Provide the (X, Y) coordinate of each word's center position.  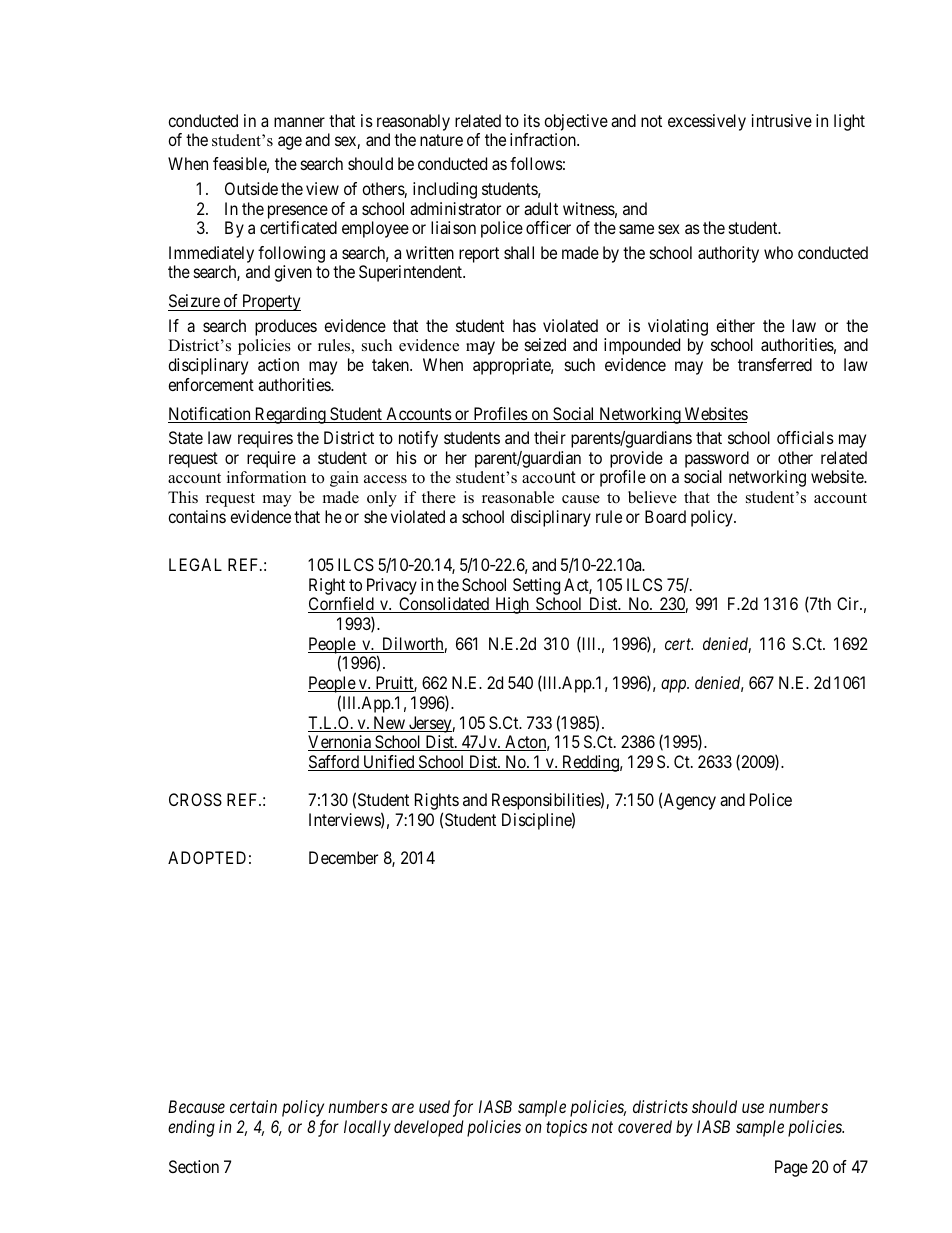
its (532, 120)
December (343, 857)
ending (191, 1128)
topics (566, 1128)
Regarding (290, 415)
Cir (849, 603)
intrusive (782, 120)
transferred (775, 364)
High (512, 605)
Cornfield (342, 605)
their (550, 437)
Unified (389, 763)
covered (645, 1126)
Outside (251, 188)
